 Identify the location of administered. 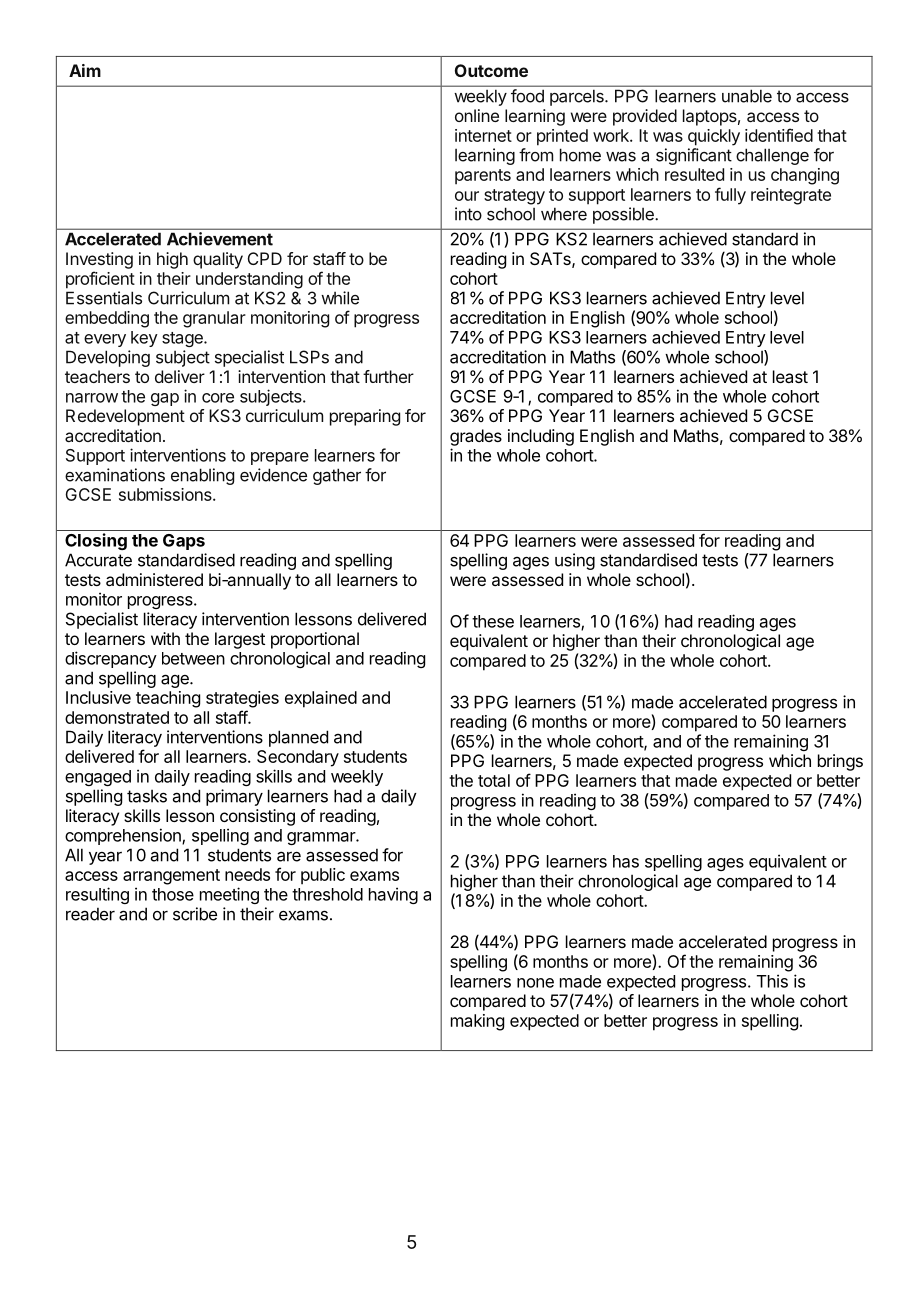
(154, 579).
